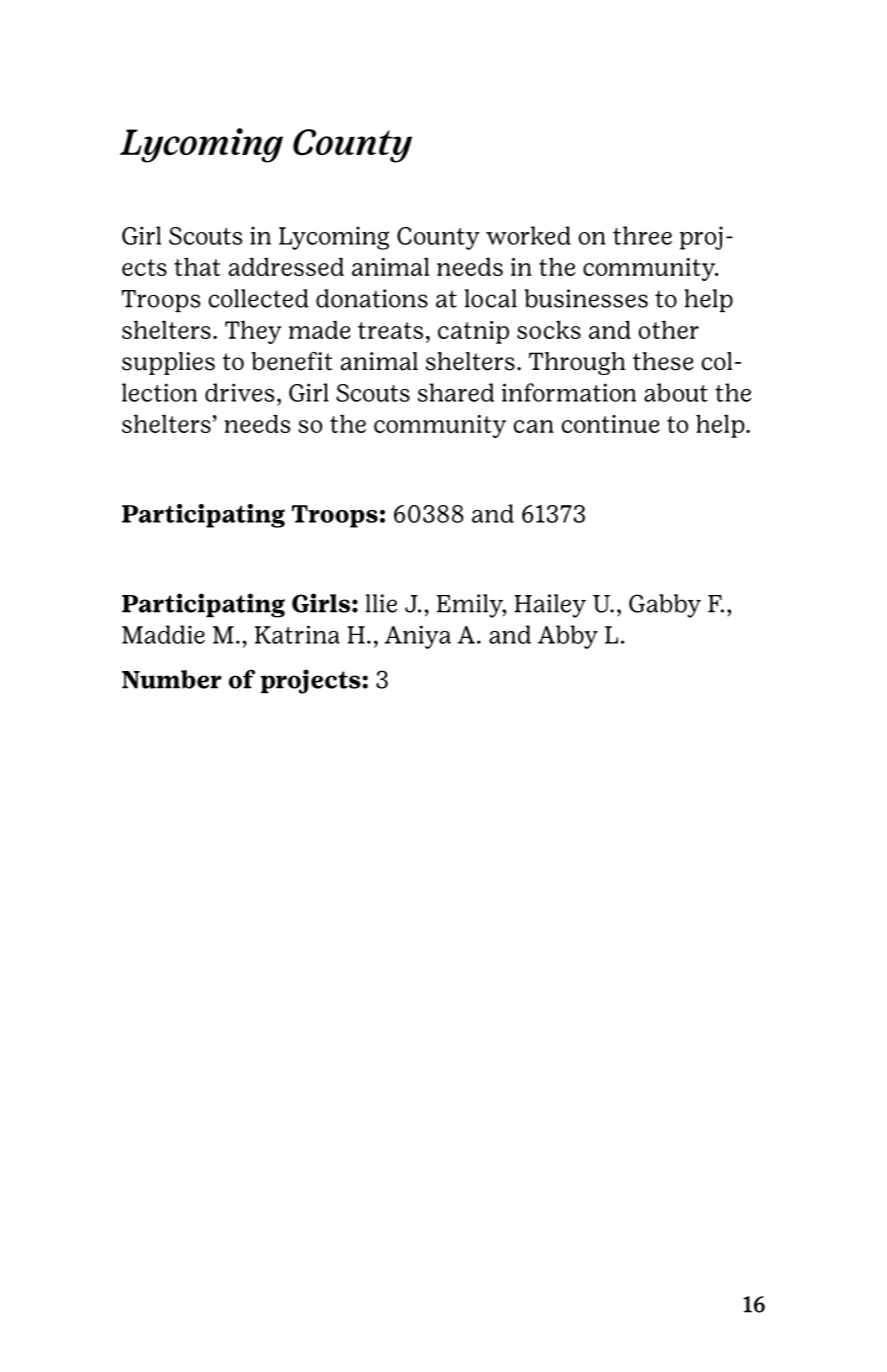 This document has height=1372, width=887. What do you see at coordinates (533, 426) in the document?
I see `can` at bounding box center [533, 426].
